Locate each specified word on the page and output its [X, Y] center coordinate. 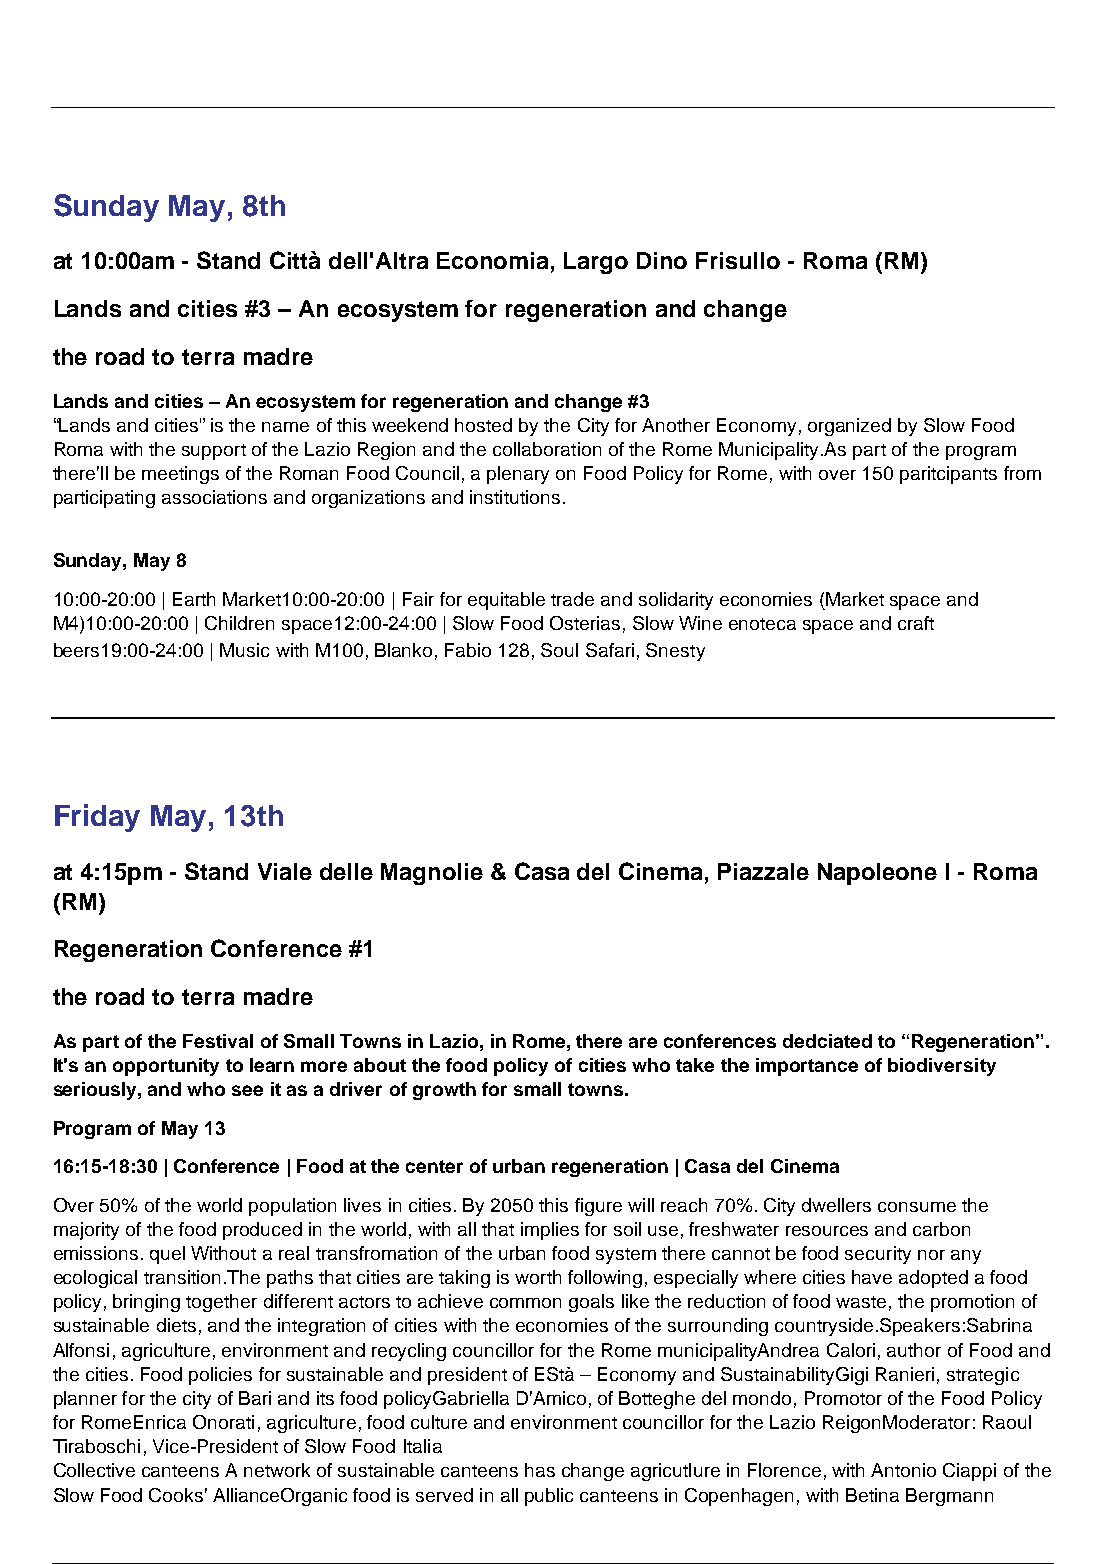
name [285, 427]
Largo [596, 263]
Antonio [903, 1470]
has [540, 1470]
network [277, 1470]
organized [849, 427]
